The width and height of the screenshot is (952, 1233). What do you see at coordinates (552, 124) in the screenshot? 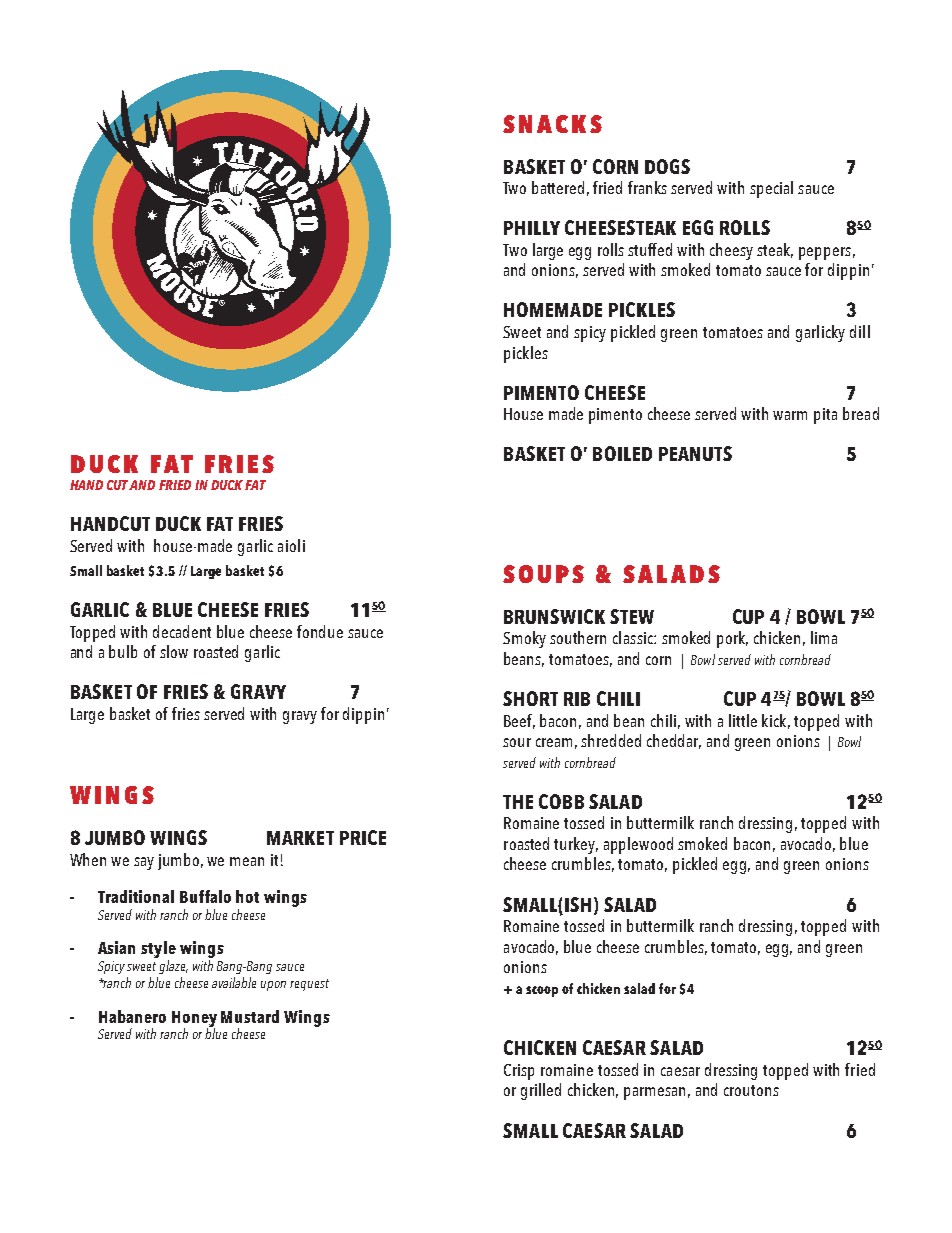
I see `SNACKS` at bounding box center [552, 124].
